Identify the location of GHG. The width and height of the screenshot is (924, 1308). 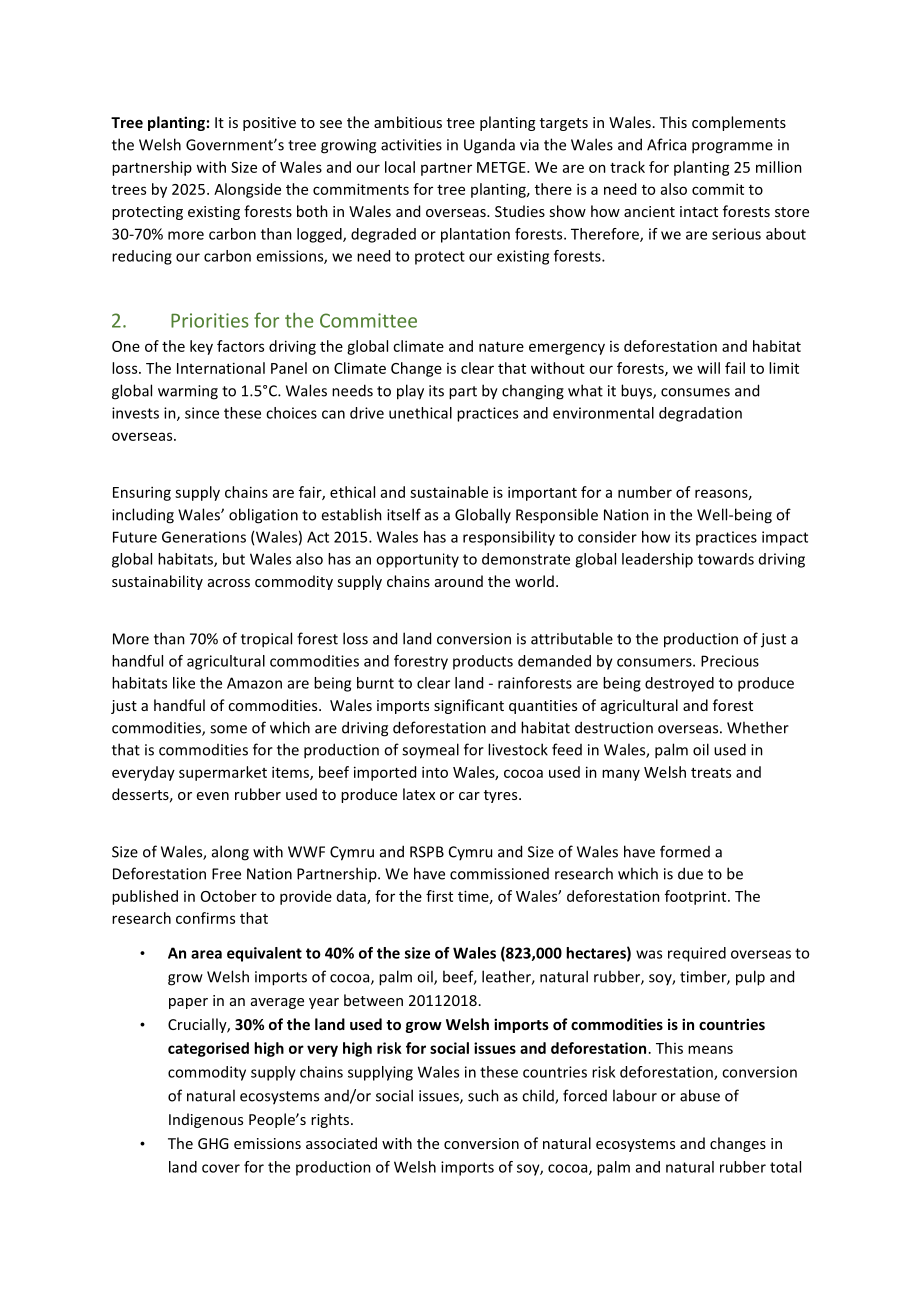
(213, 1143).
